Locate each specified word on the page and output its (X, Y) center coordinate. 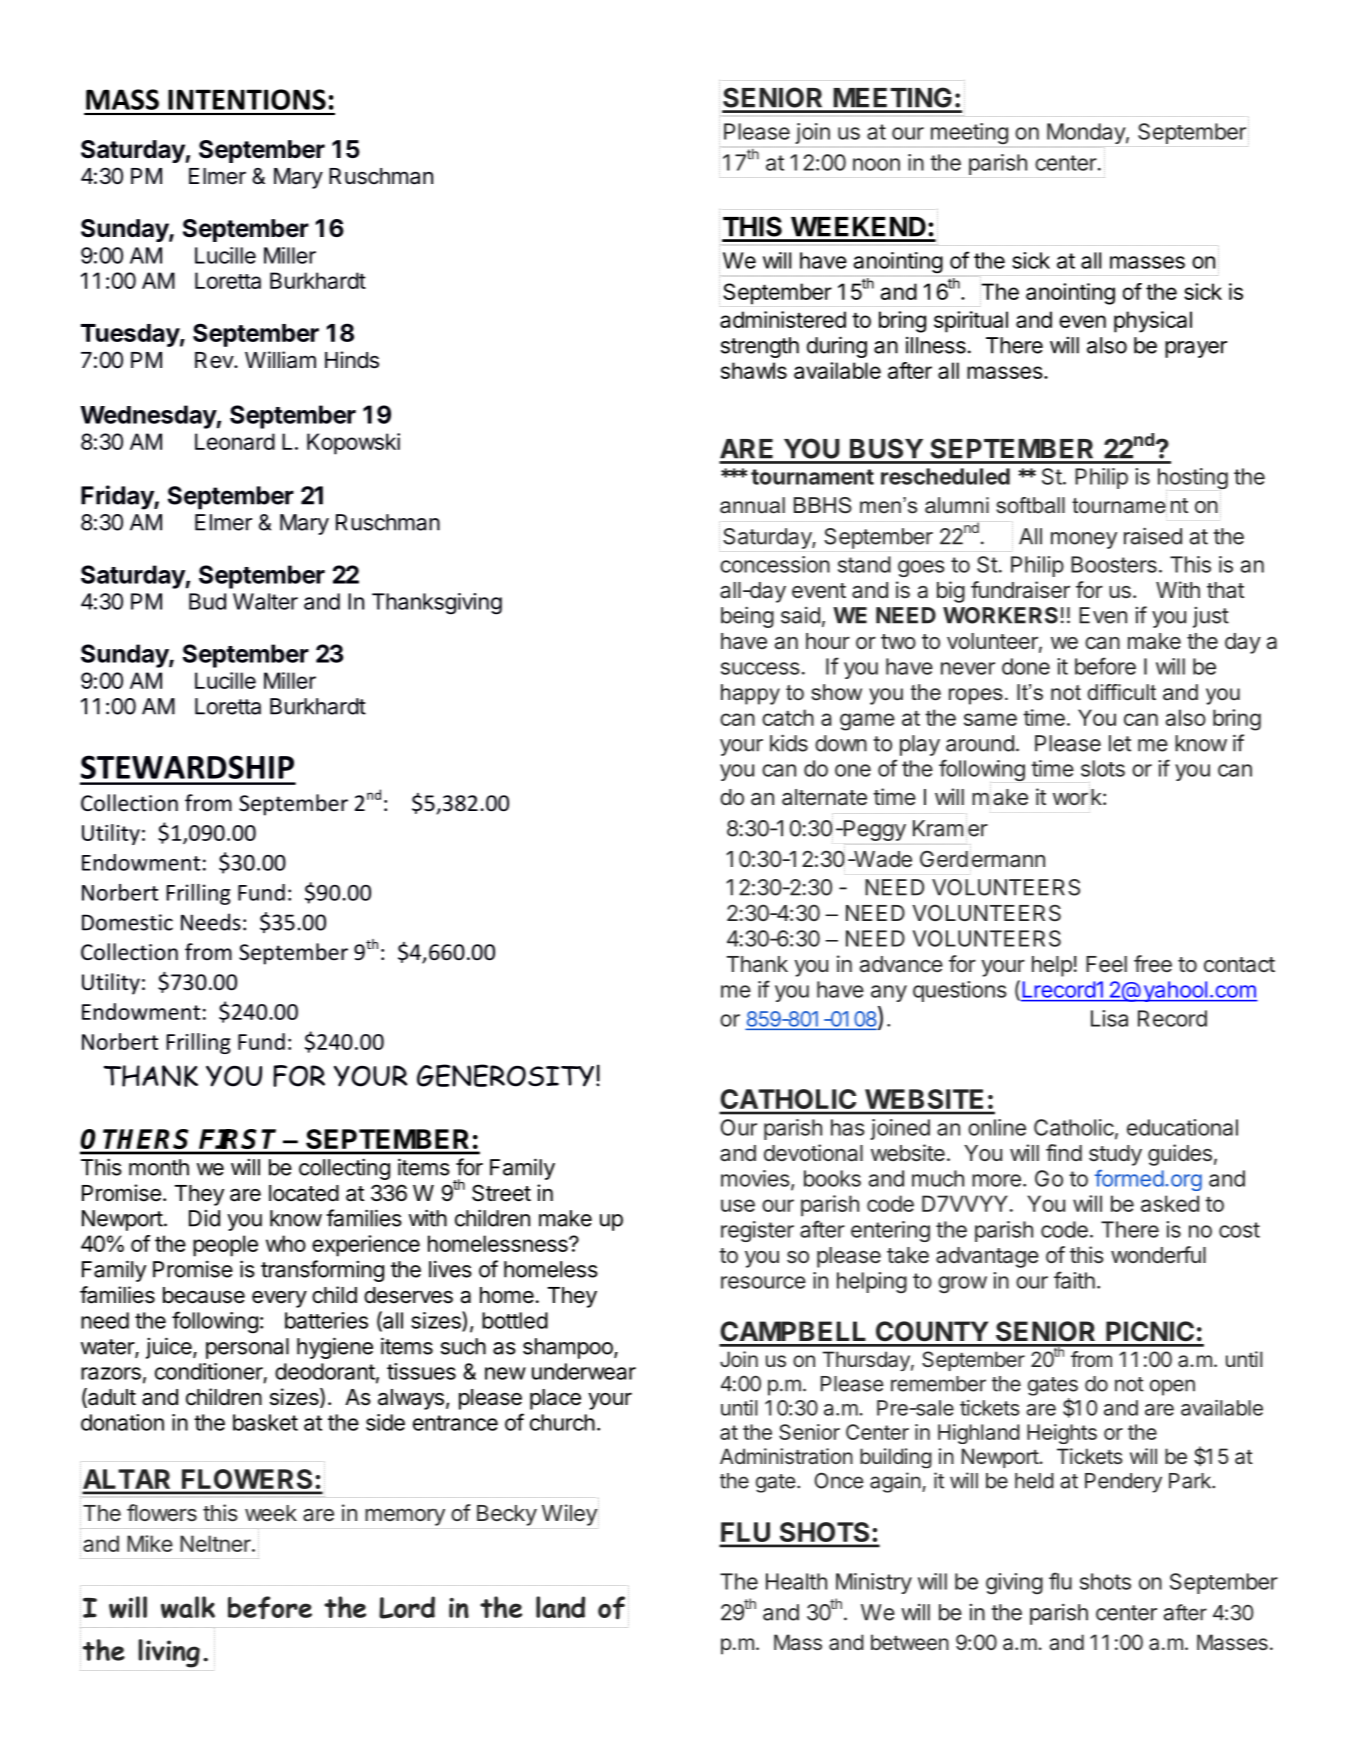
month (159, 1167)
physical (1153, 322)
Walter (265, 601)
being (747, 617)
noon (876, 164)
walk (188, 1607)
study (1115, 1155)
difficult (1121, 692)
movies (755, 1178)
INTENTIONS (247, 99)
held (1034, 1481)
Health (796, 1581)
